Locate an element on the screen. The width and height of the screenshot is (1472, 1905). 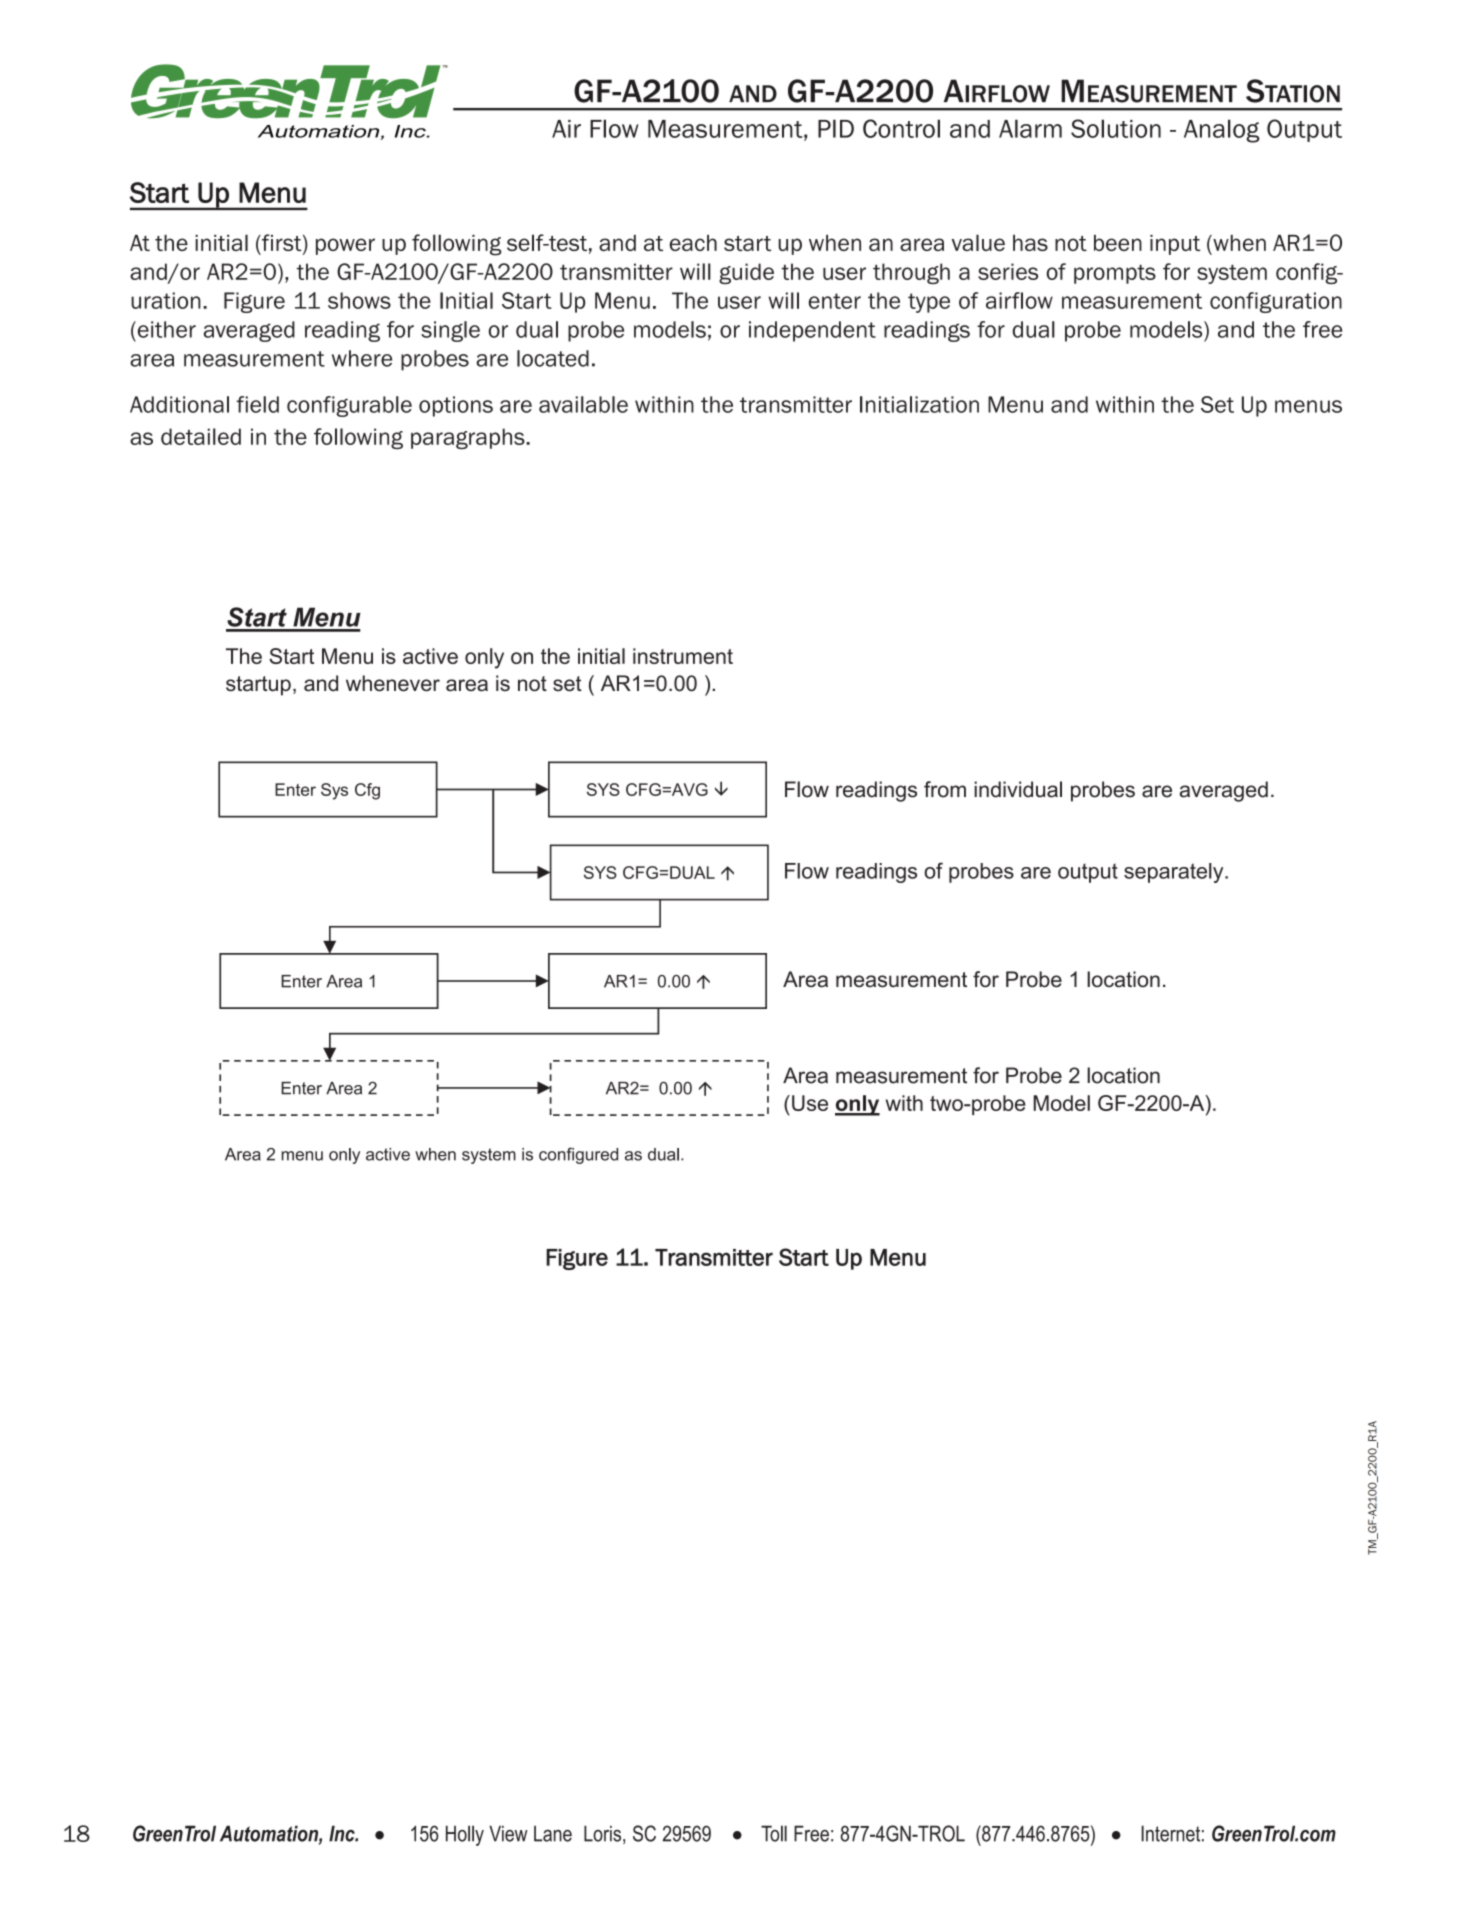
Holly is located at coordinates (465, 1835).
